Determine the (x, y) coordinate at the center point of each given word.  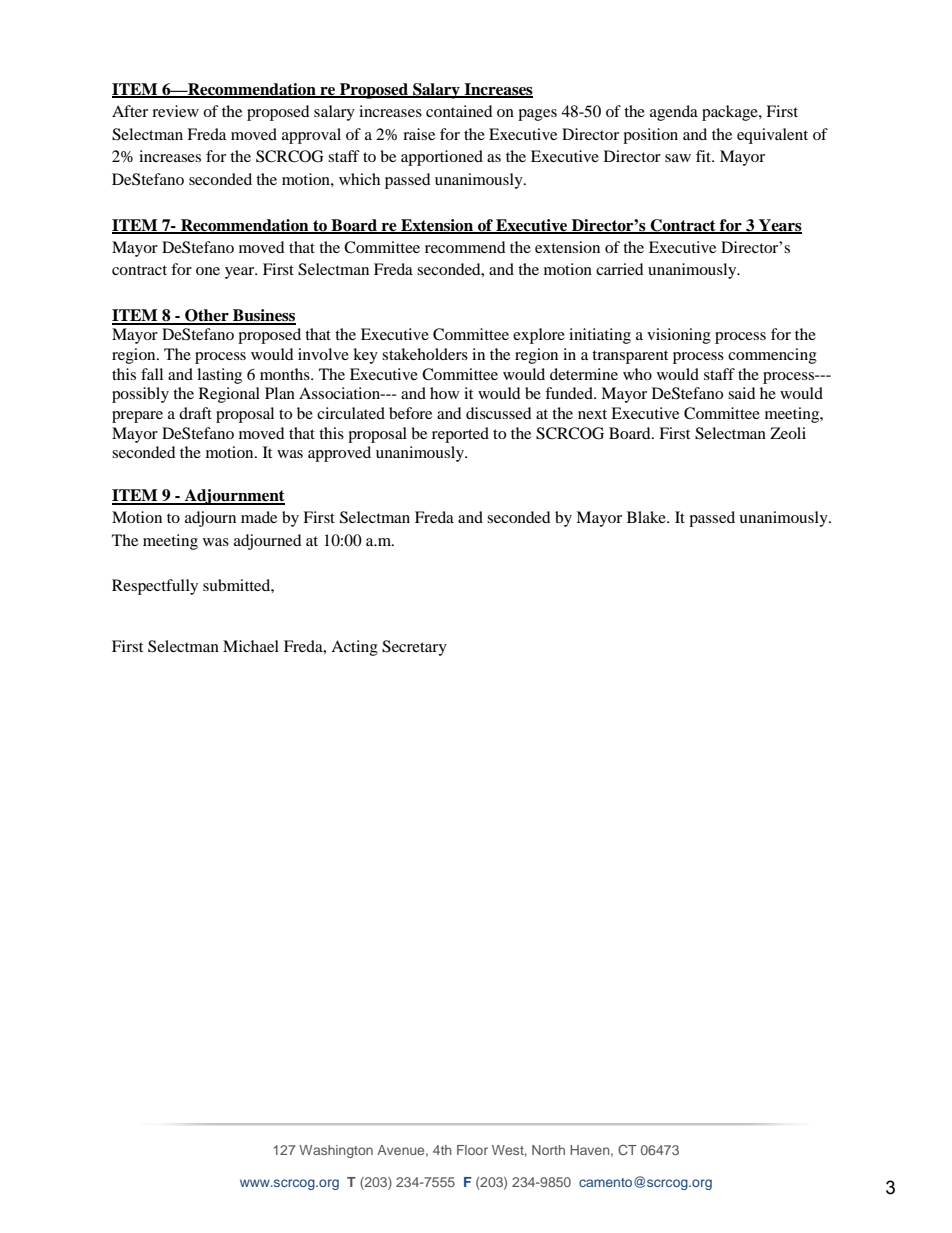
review (175, 111)
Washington (336, 1151)
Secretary (414, 648)
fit (704, 156)
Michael (251, 646)
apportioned (442, 158)
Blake (647, 517)
